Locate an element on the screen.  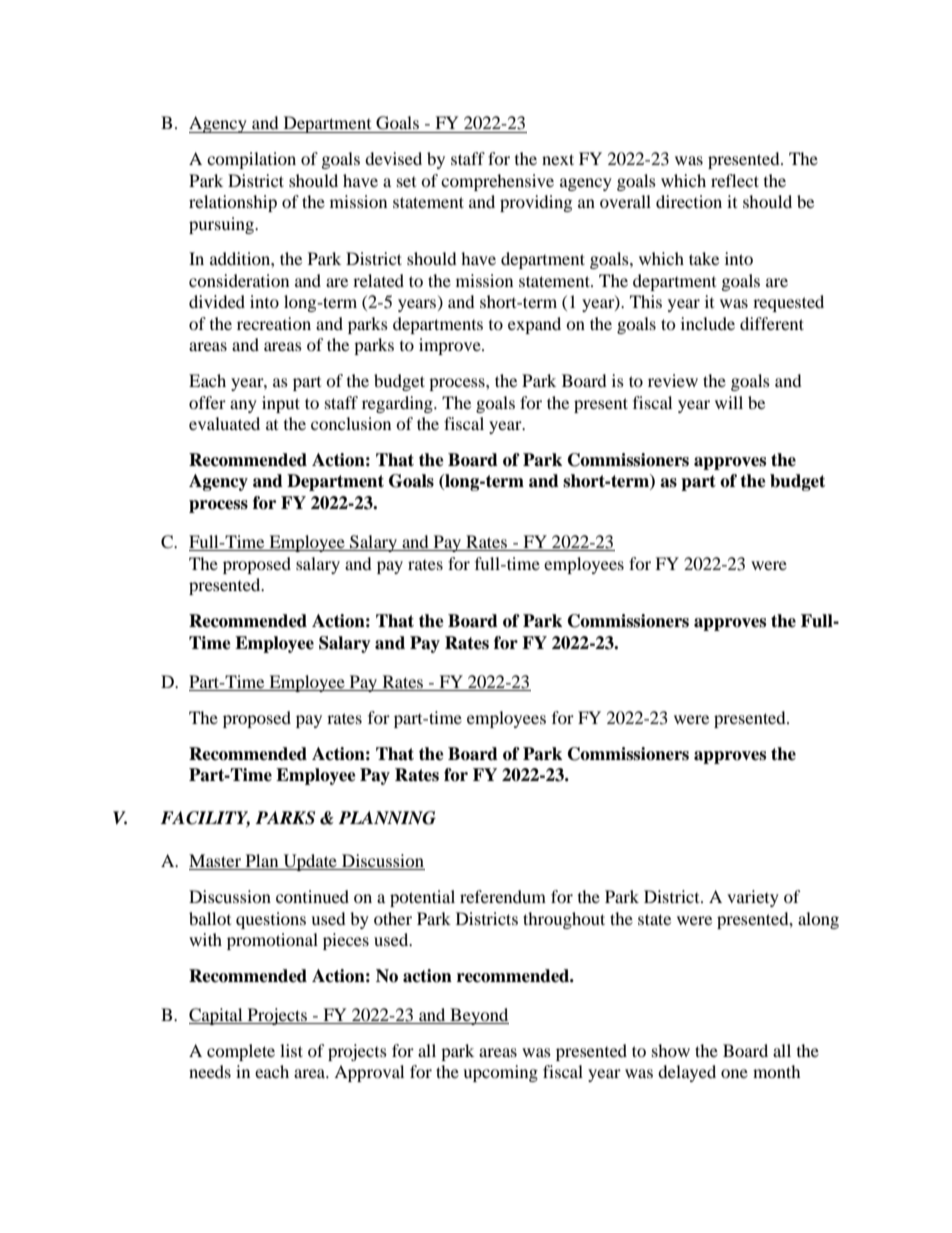
compilation is located at coordinates (251, 160).
